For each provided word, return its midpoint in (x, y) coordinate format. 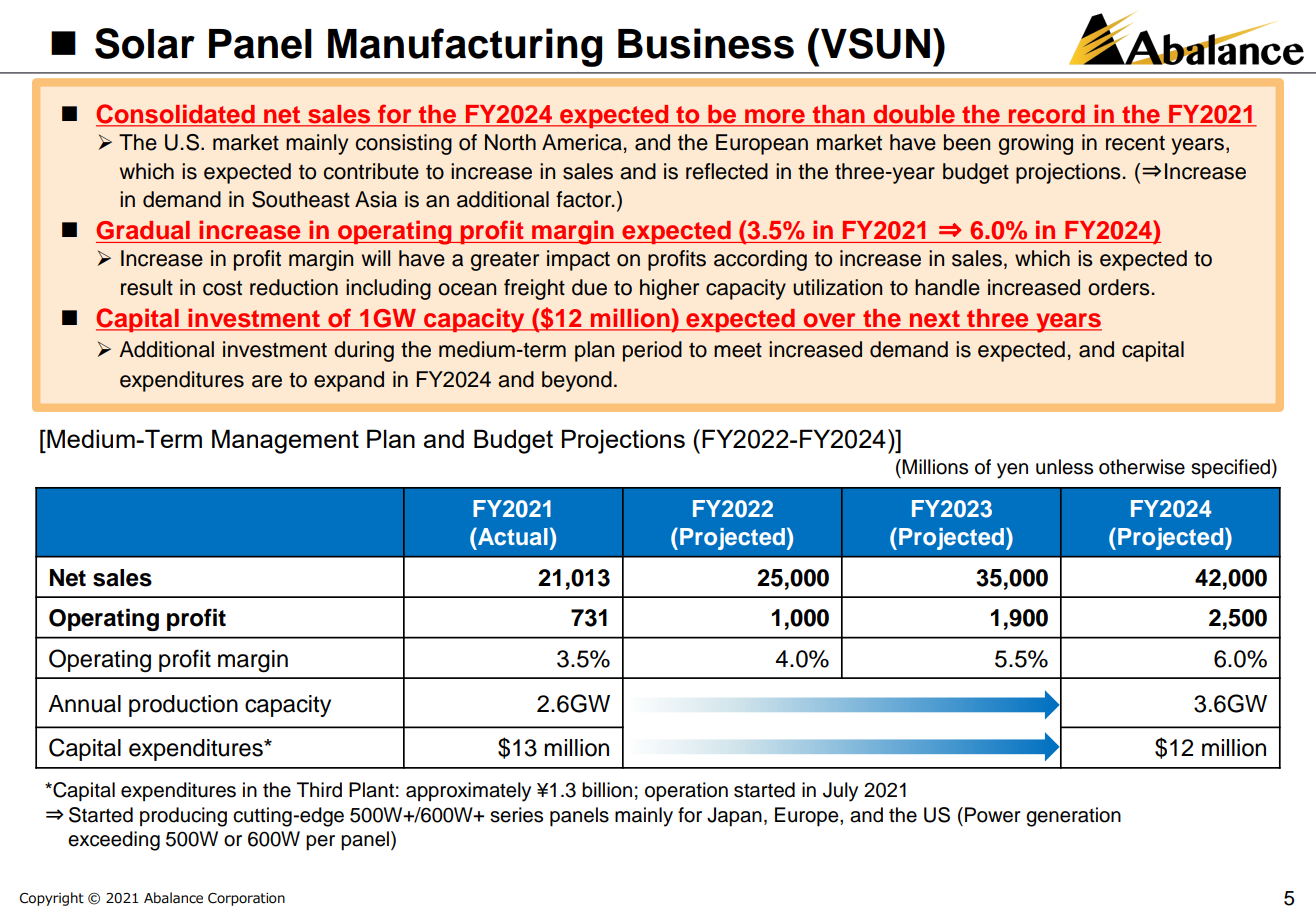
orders (1119, 287)
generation (1073, 817)
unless (1064, 467)
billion (607, 790)
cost (222, 288)
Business (706, 43)
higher (669, 289)
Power (993, 815)
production (183, 706)
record (1046, 114)
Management (285, 441)
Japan (734, 817)
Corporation (246, 899)
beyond (577, 381)
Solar (145, 43)
